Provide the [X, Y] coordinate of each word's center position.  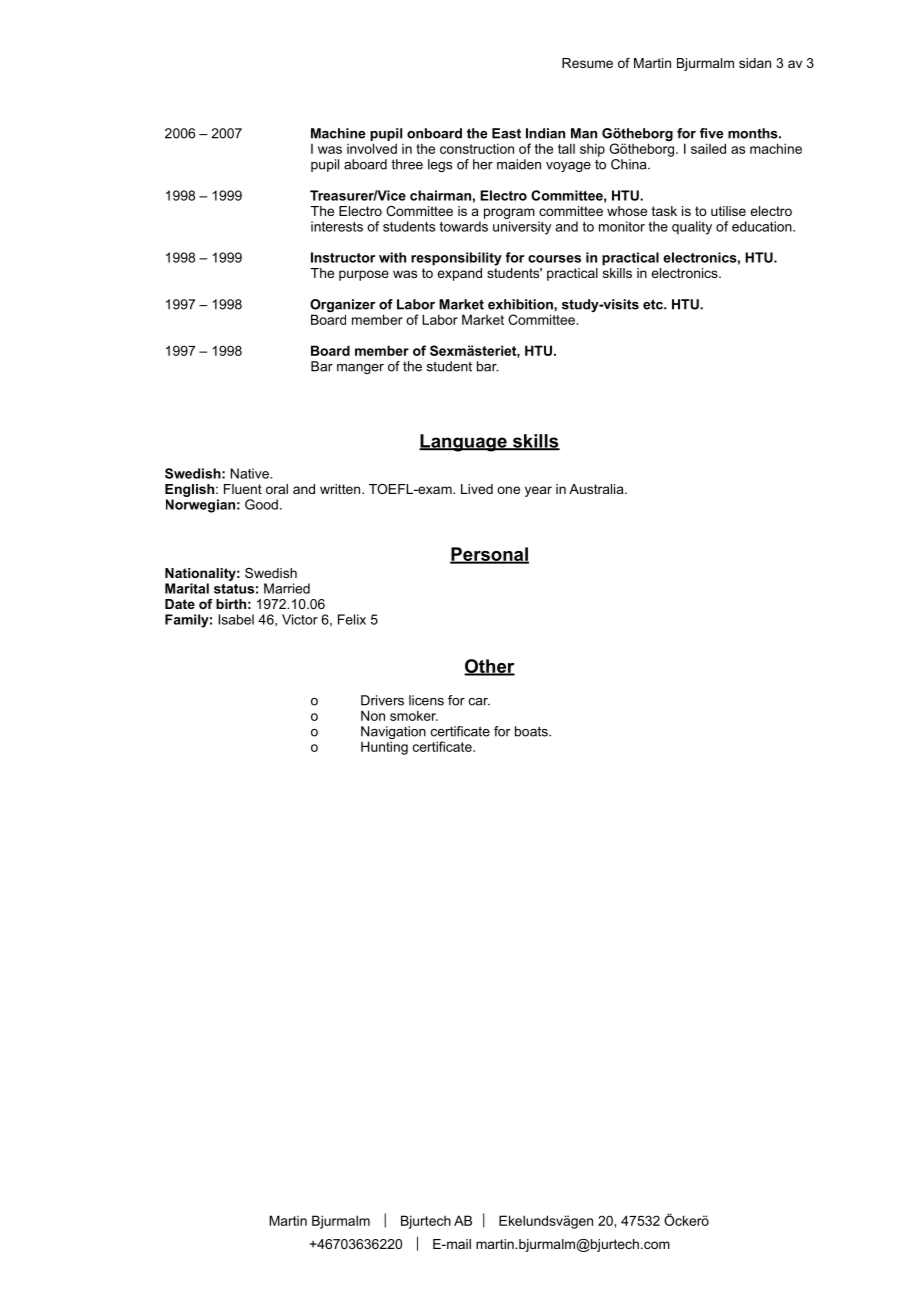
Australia [597, 489]
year [538, 491]
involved [372, 148]
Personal [489, 555]
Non [373, 715]
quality [692, 228]
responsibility [456, 259]
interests [337, 226]
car [479, 702]
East [506, 133]
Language [464, 443]
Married [287, 588]
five [711, 133]
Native [251, 473]
